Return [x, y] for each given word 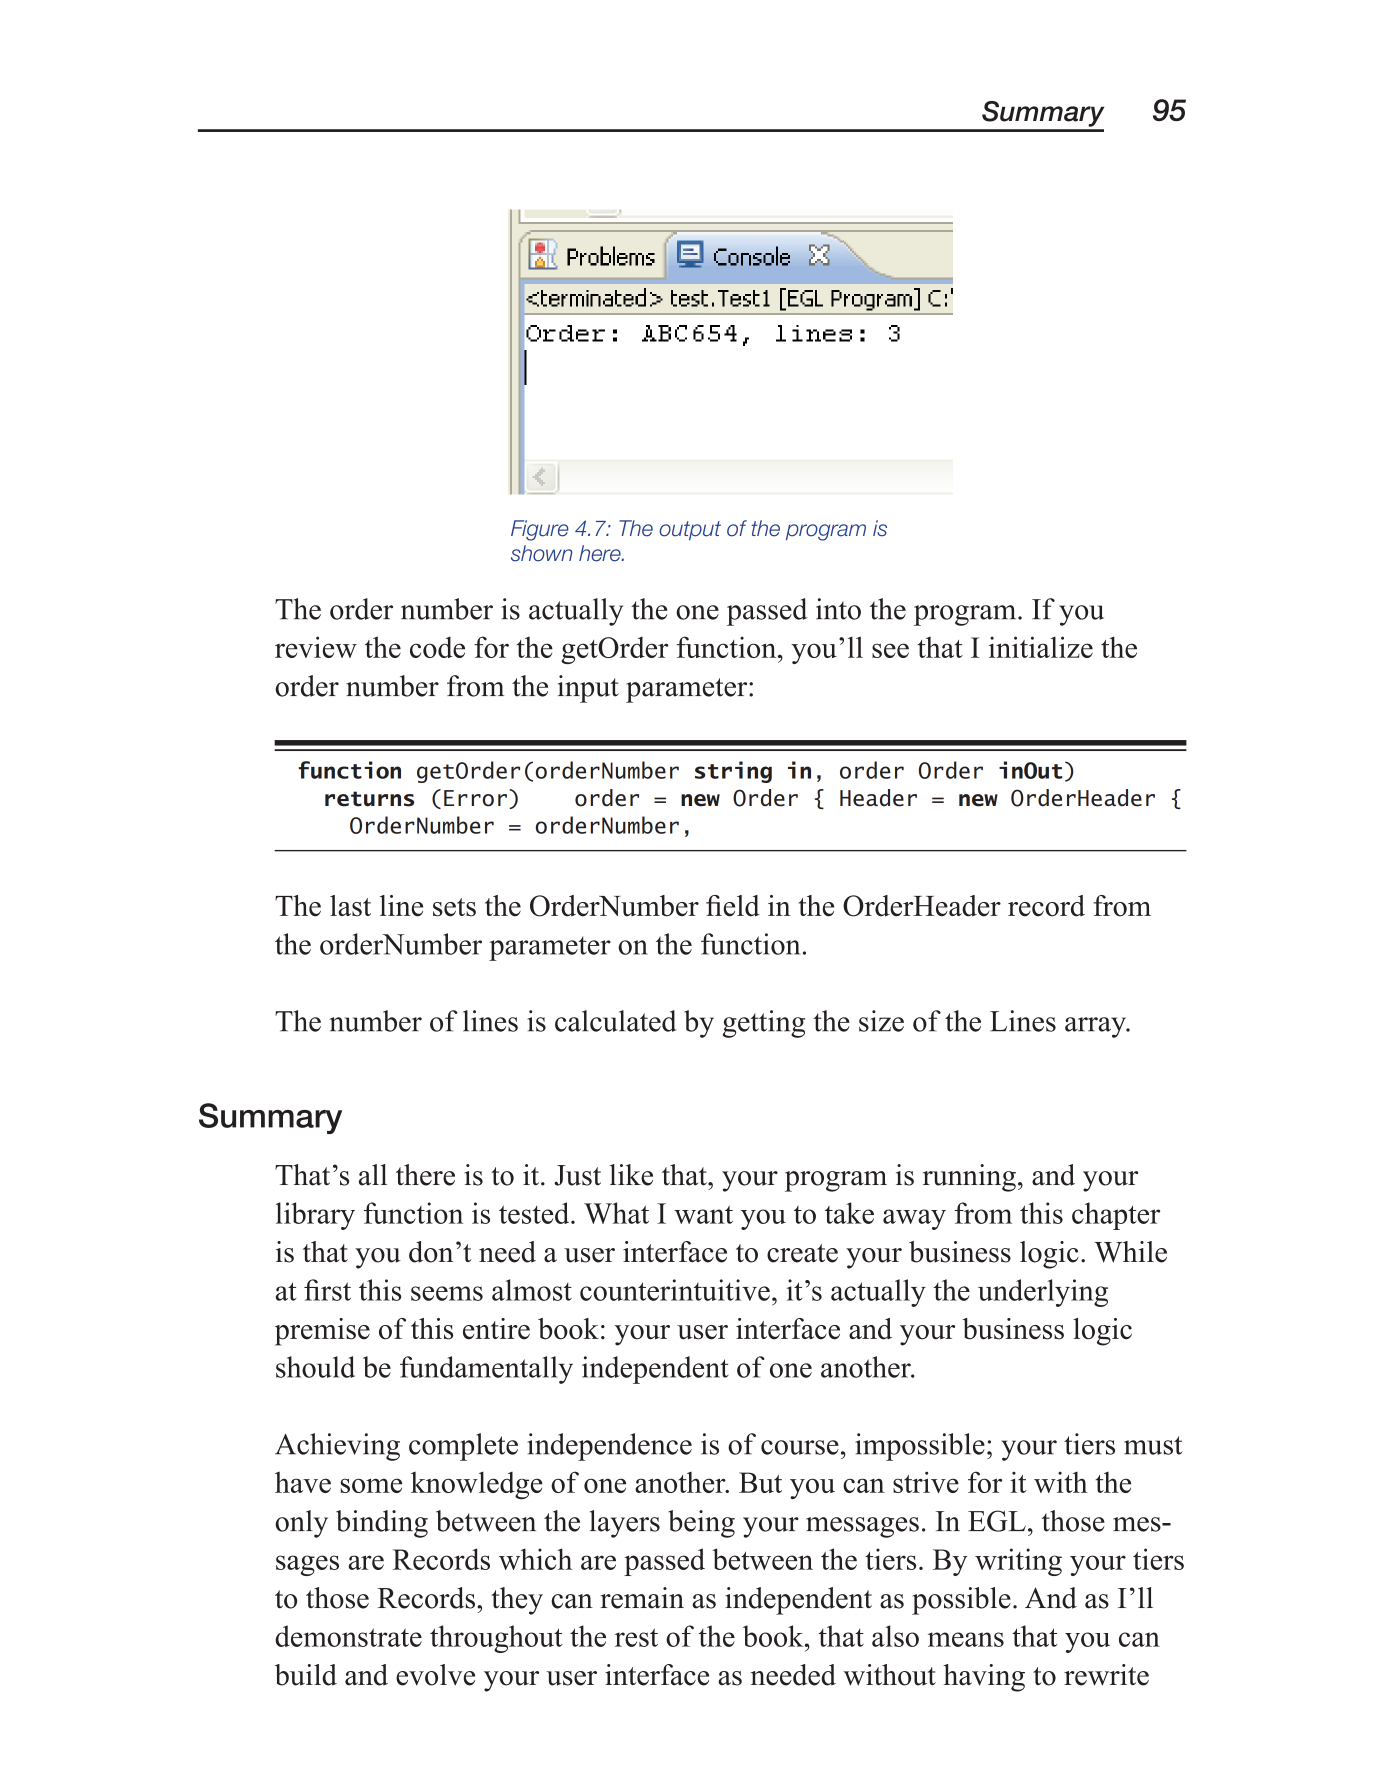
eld [741, 906]
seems [447, 1293]
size [881, 1021]
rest [636, 1637]
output [690, 530]
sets [454, 907]
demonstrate [348, 1636]
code [437, 647]
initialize [1041, 647]
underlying [1043, 1293]
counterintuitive [675, 1290]
